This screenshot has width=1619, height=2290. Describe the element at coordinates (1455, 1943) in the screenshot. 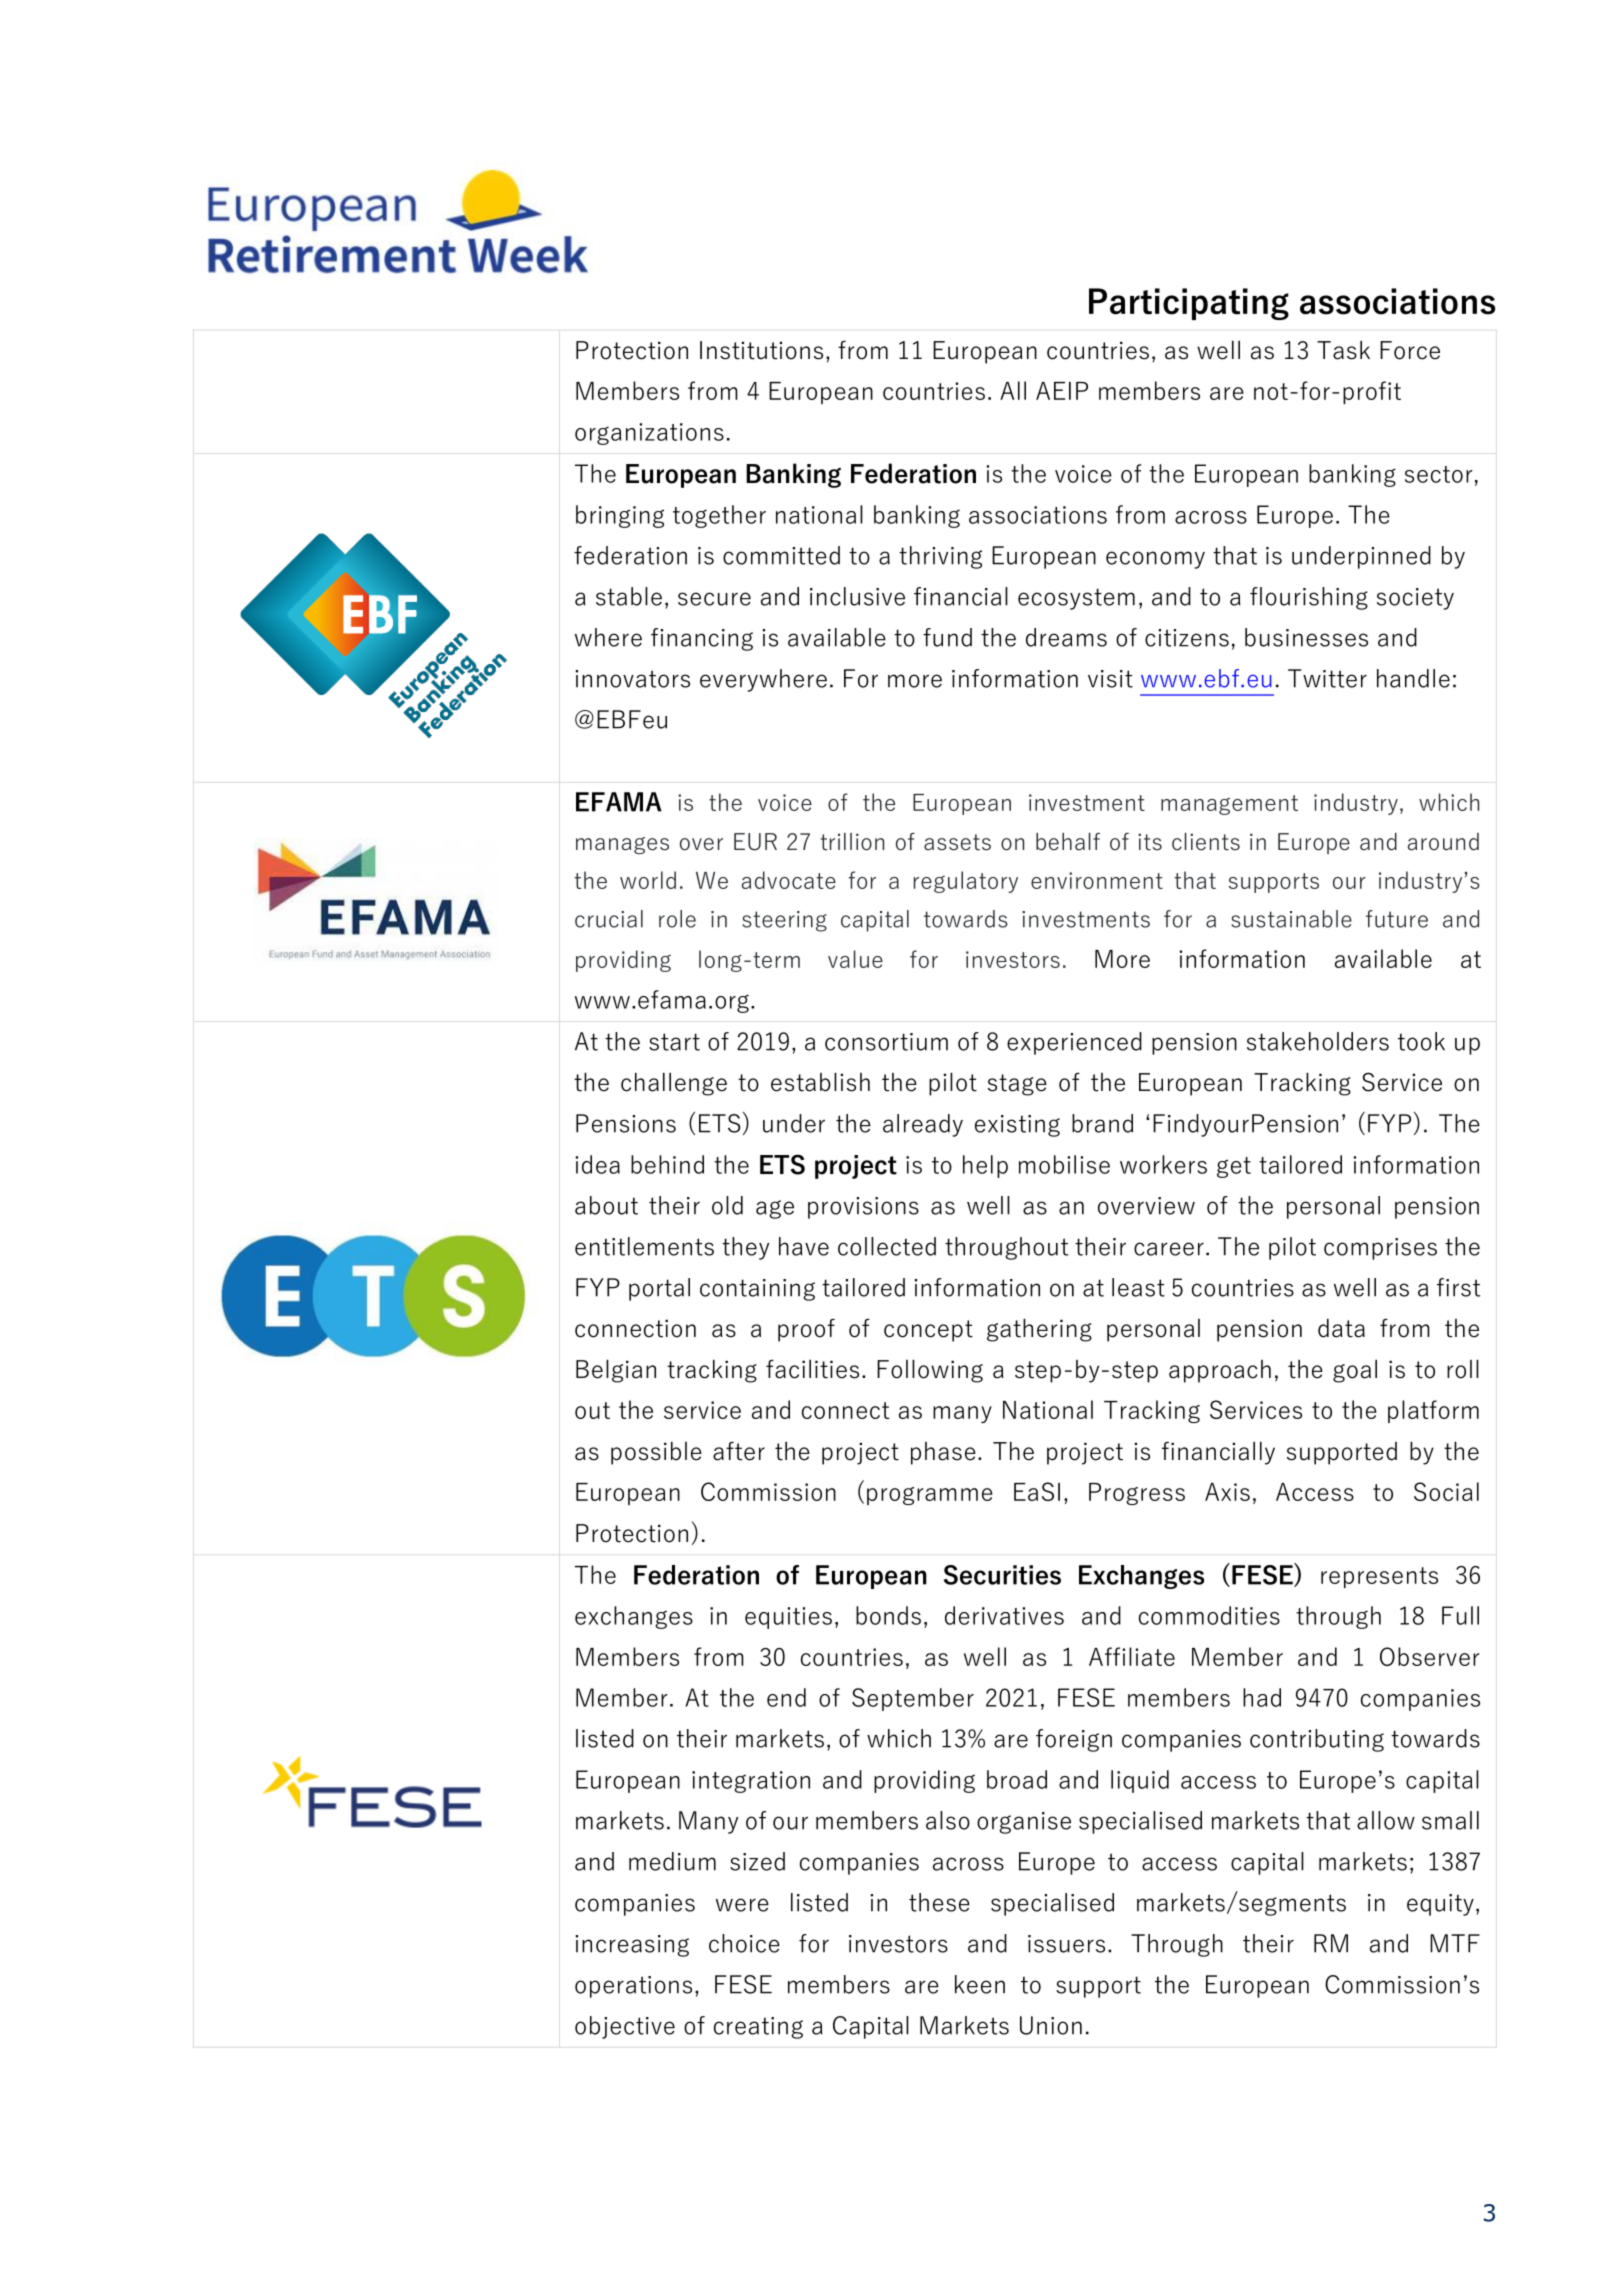

I see `MTF` at that location.
